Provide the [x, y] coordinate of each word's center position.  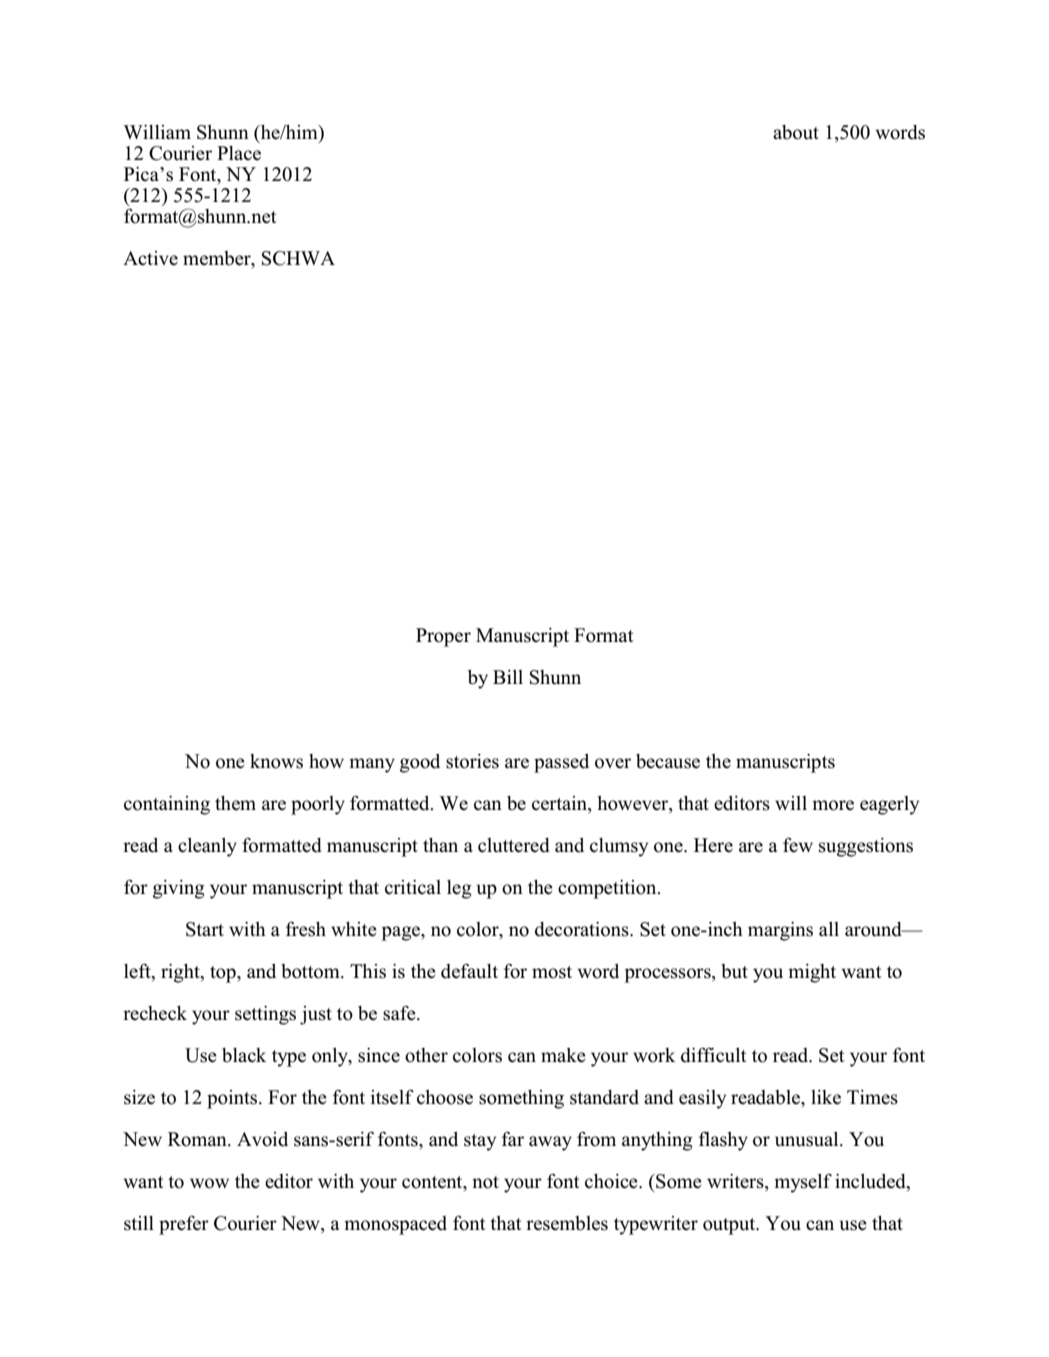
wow [209, 1183]
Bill [508, 677]
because [668, 761]
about [796, 132]
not [485, 1182]
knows [276, 761]
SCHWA [298, 258]
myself [803, 1183]
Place [239, 153]
